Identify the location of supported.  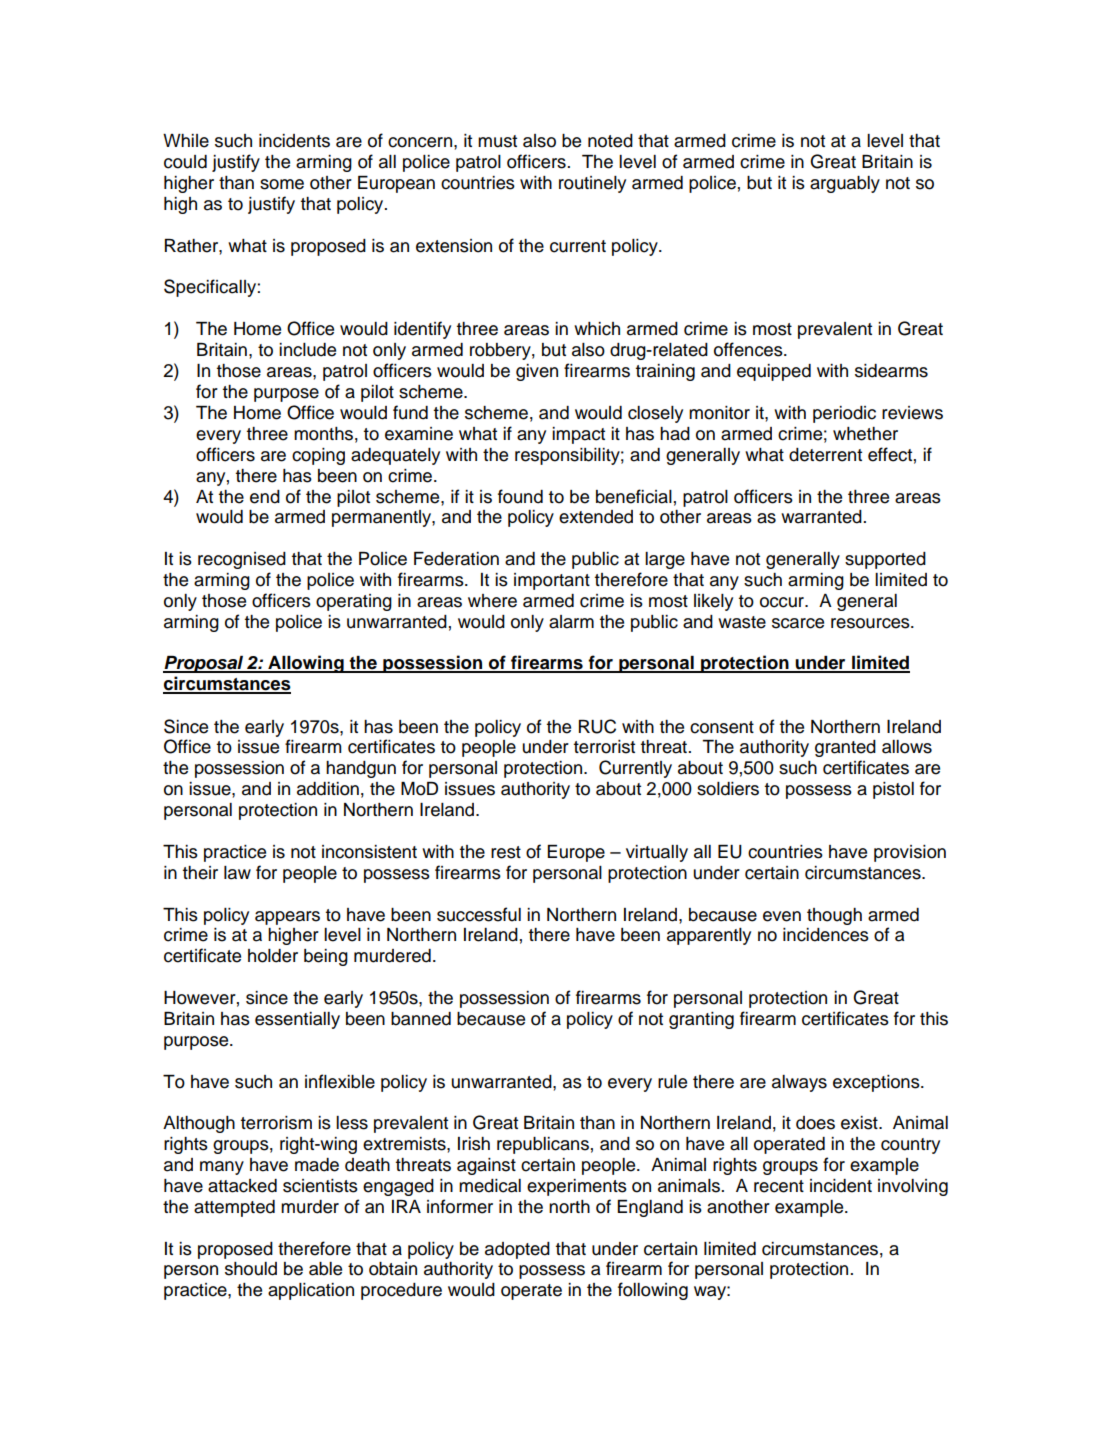
(885, 560).
